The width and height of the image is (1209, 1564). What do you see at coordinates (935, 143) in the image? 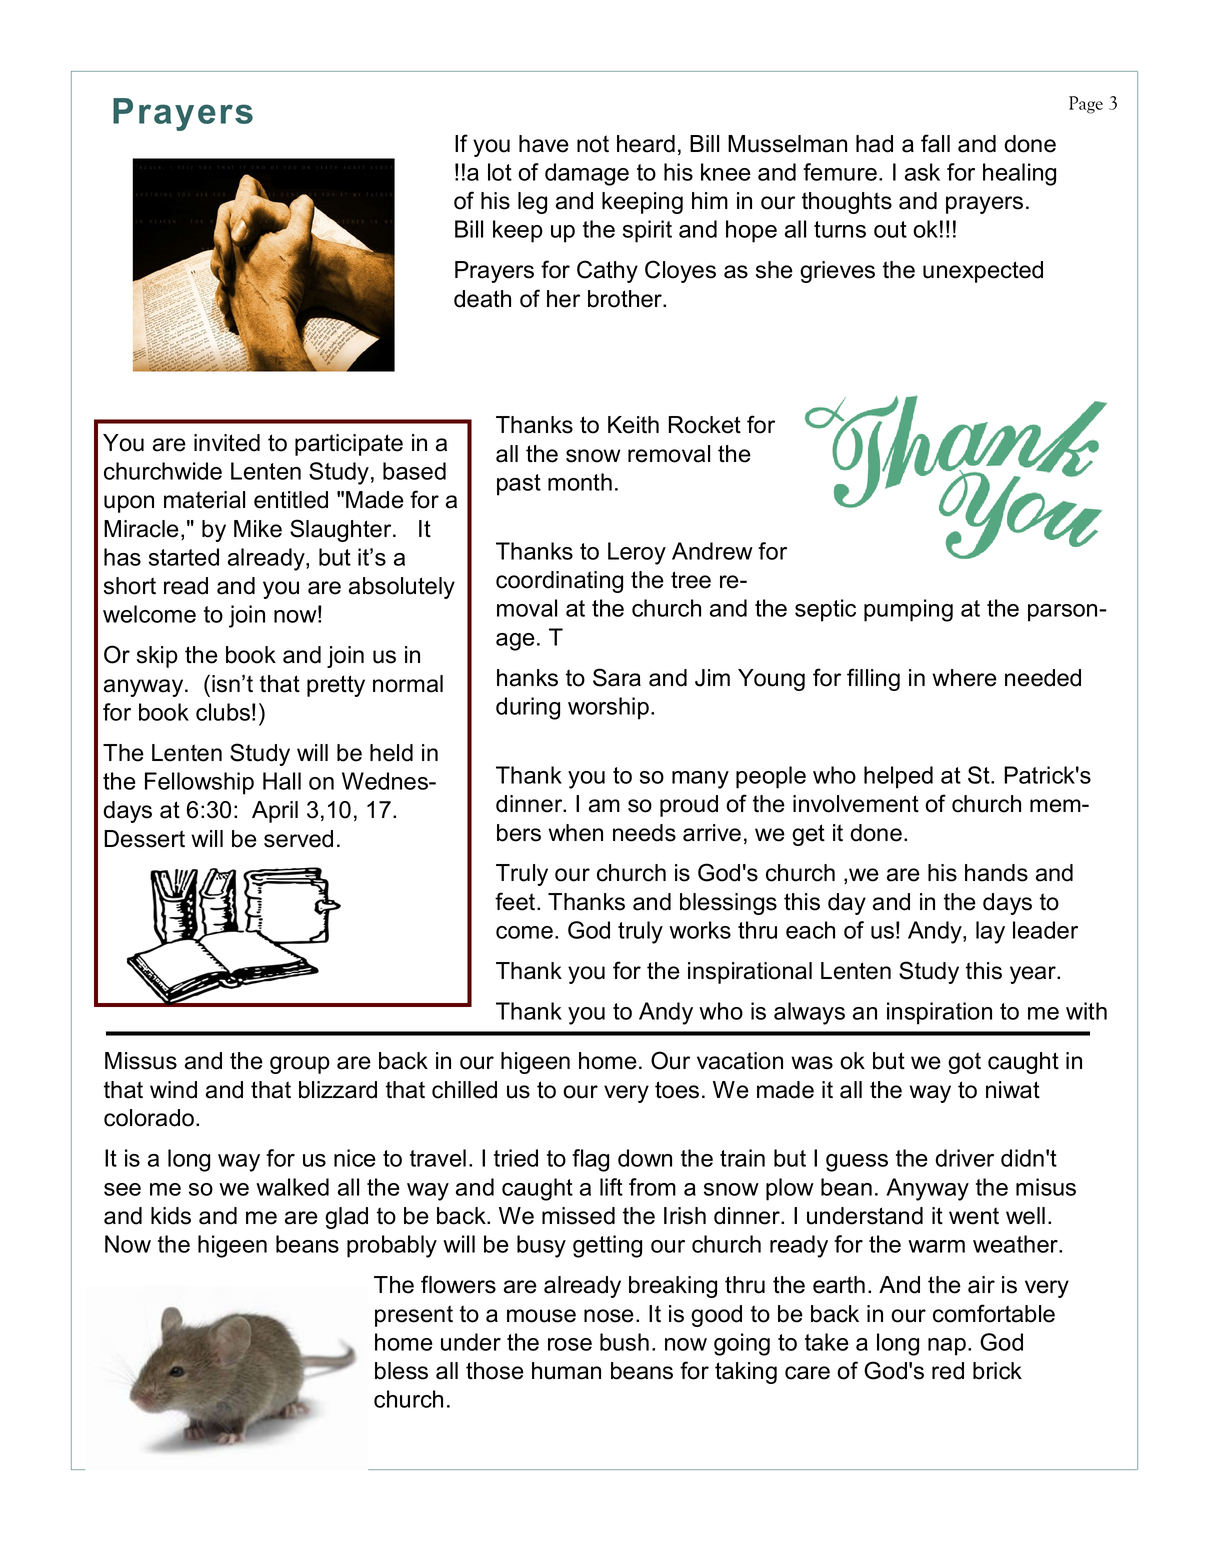
I see `fall` at bounding box center [935, 143].
